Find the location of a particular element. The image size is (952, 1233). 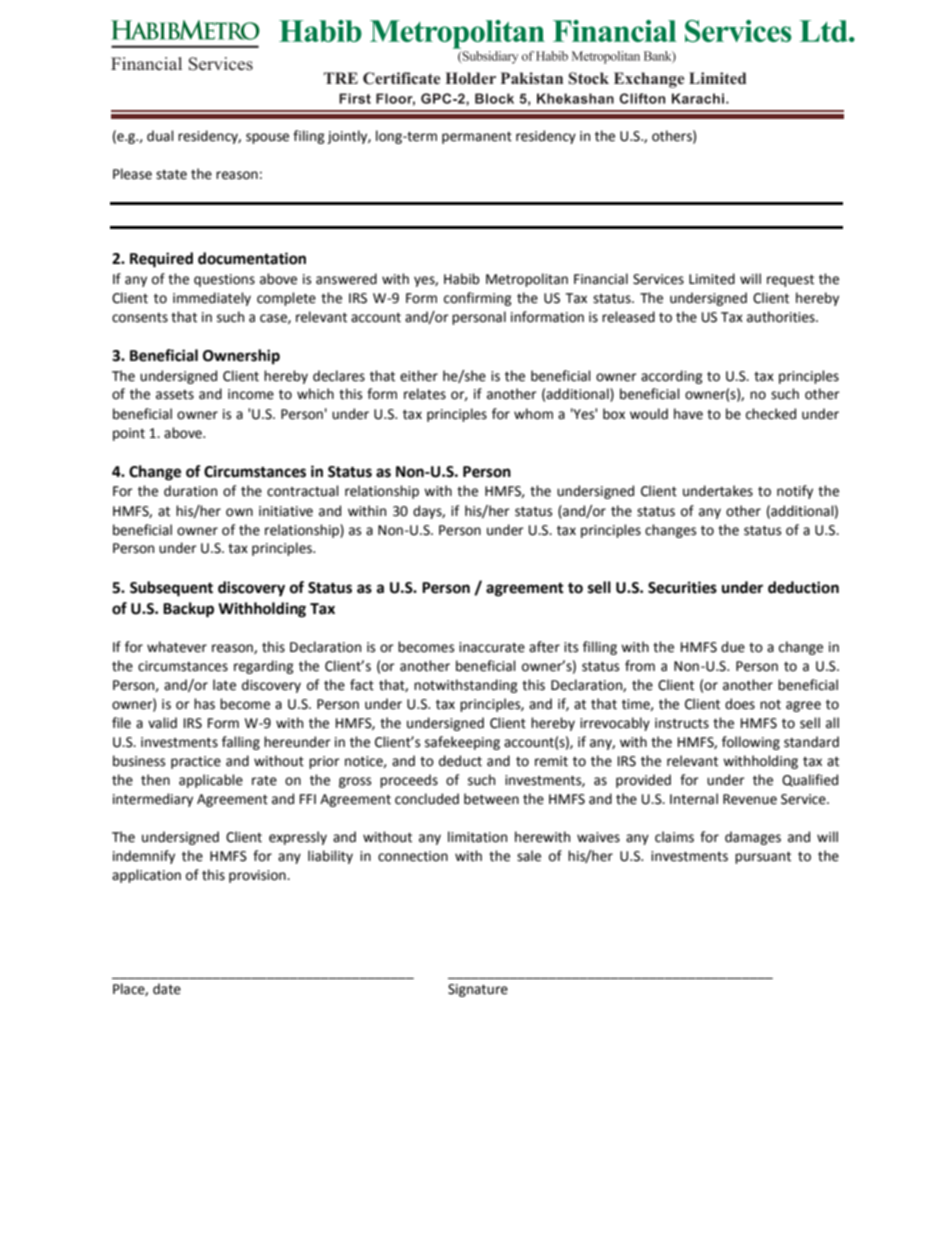

notify is located at coordinates (795, 492).
